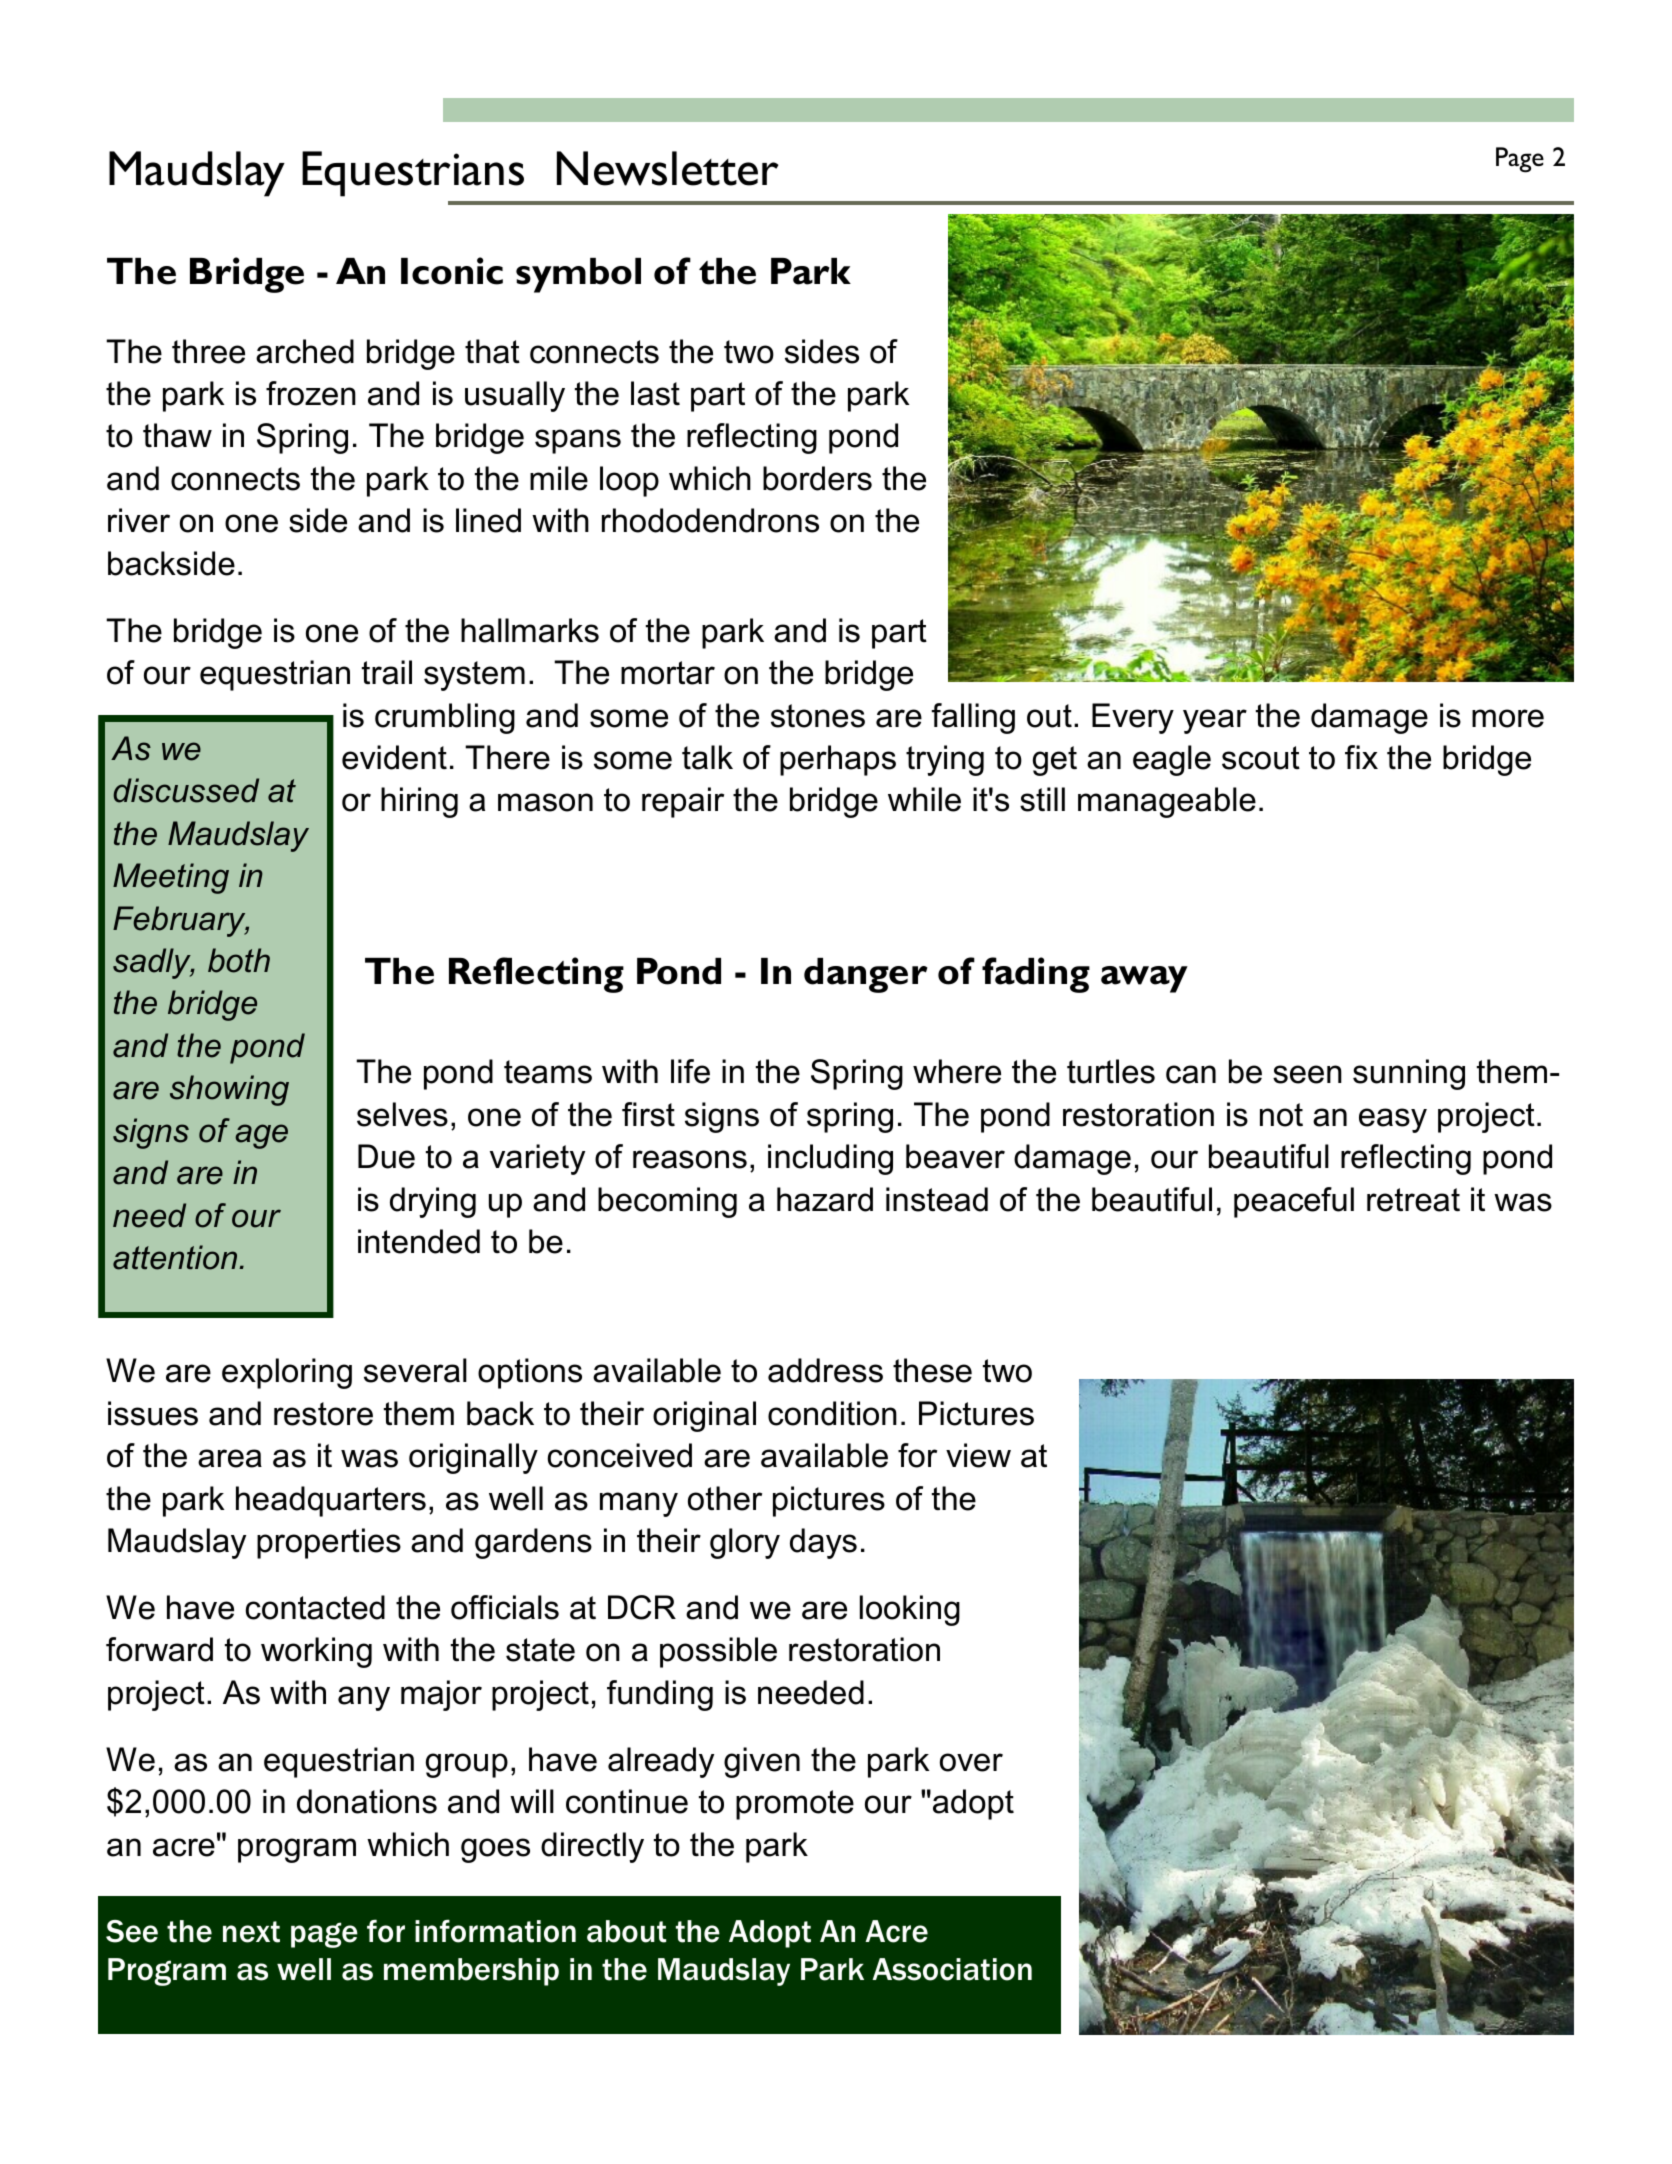 This screenshot has width=1672, height=2164. I want to click on Iconic, so click(452, 271).
